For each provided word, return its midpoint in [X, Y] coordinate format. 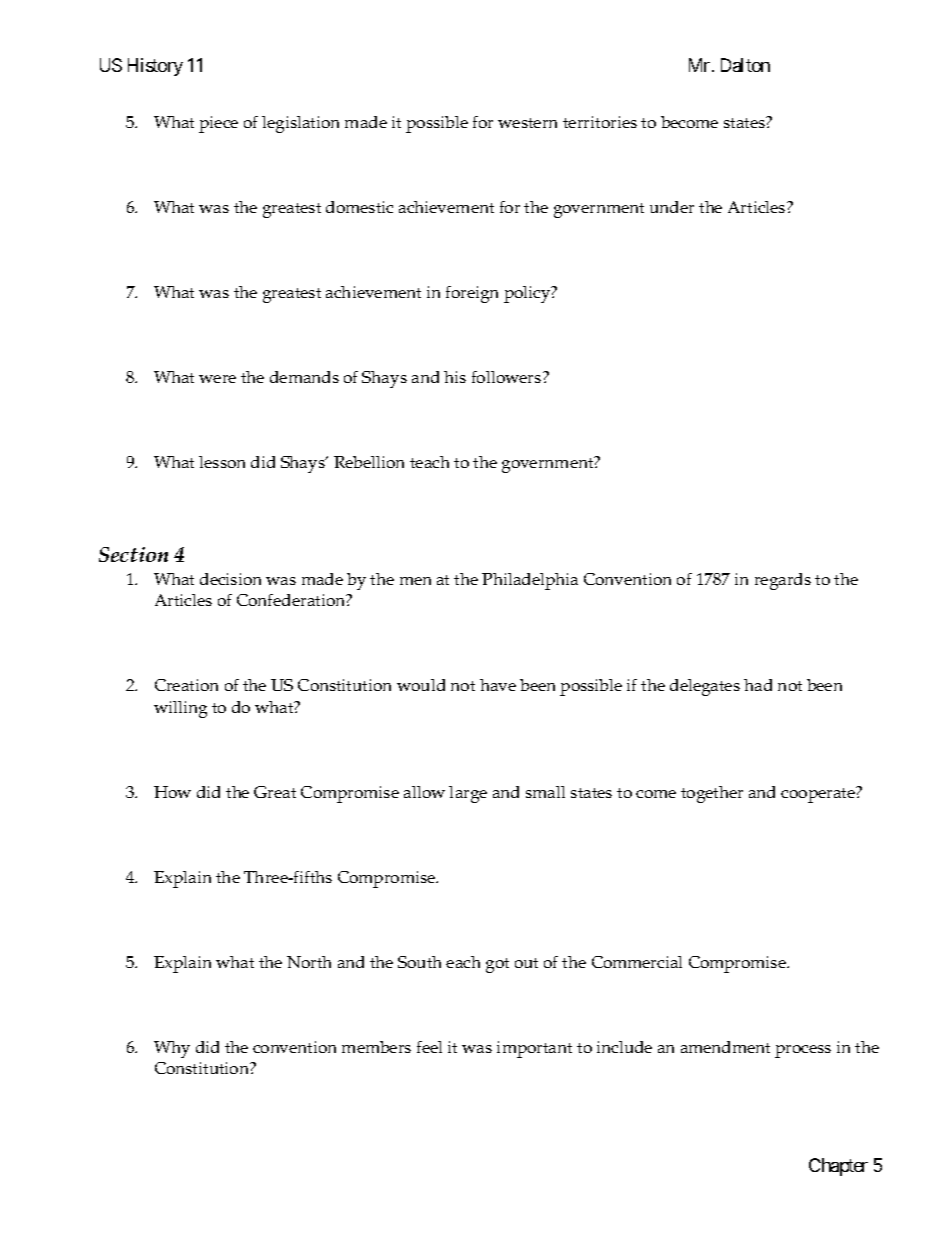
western [527, 123]
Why [172, 1049]
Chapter [838, 1167]
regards [783, 581]
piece [218, 124]
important [534, 1049]
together [712, 794]
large [468, 794]
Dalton [745, 65]
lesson [222, 462]
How [172, 792]
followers [508, 377]
